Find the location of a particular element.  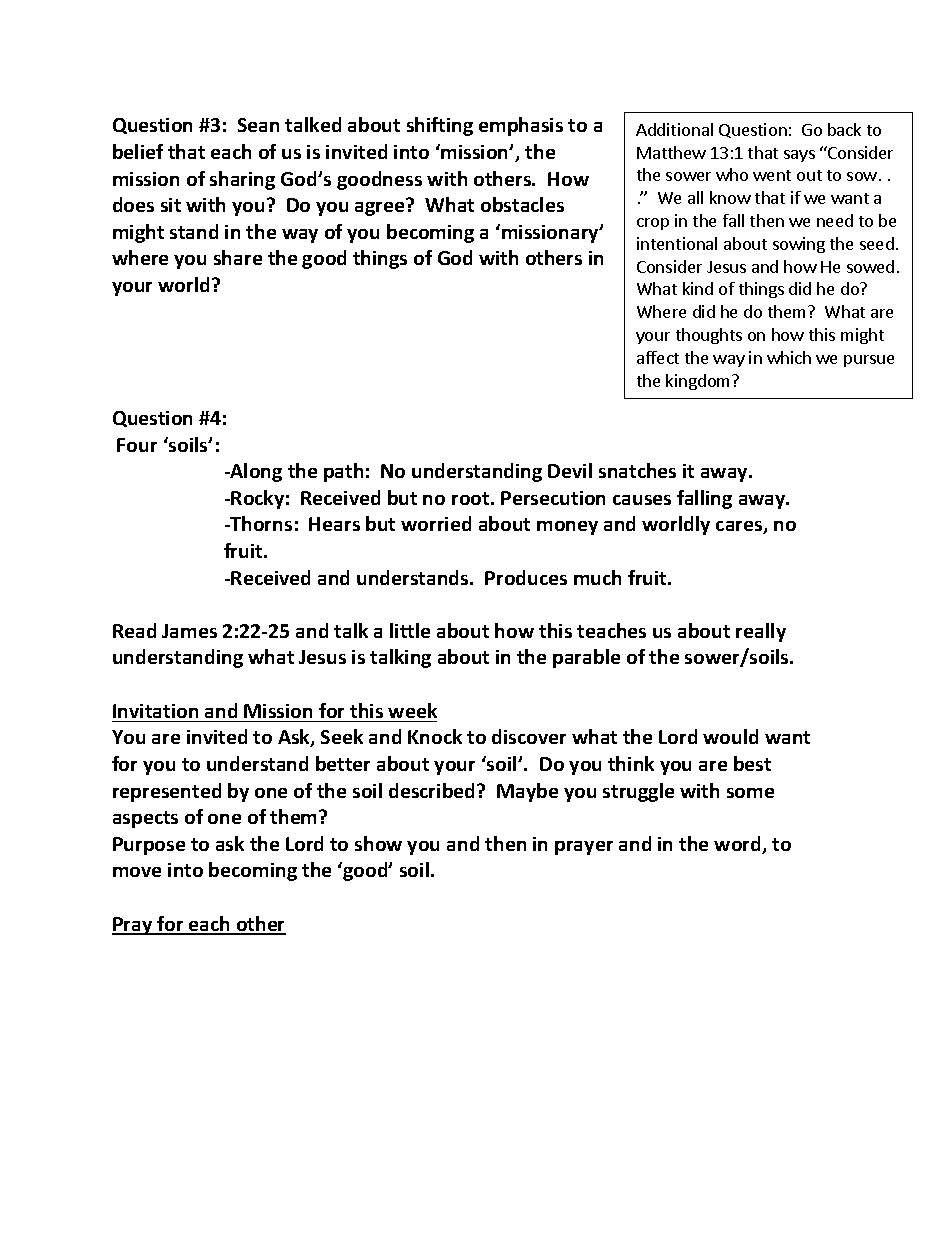

James is located at coordinates (189, 631).
